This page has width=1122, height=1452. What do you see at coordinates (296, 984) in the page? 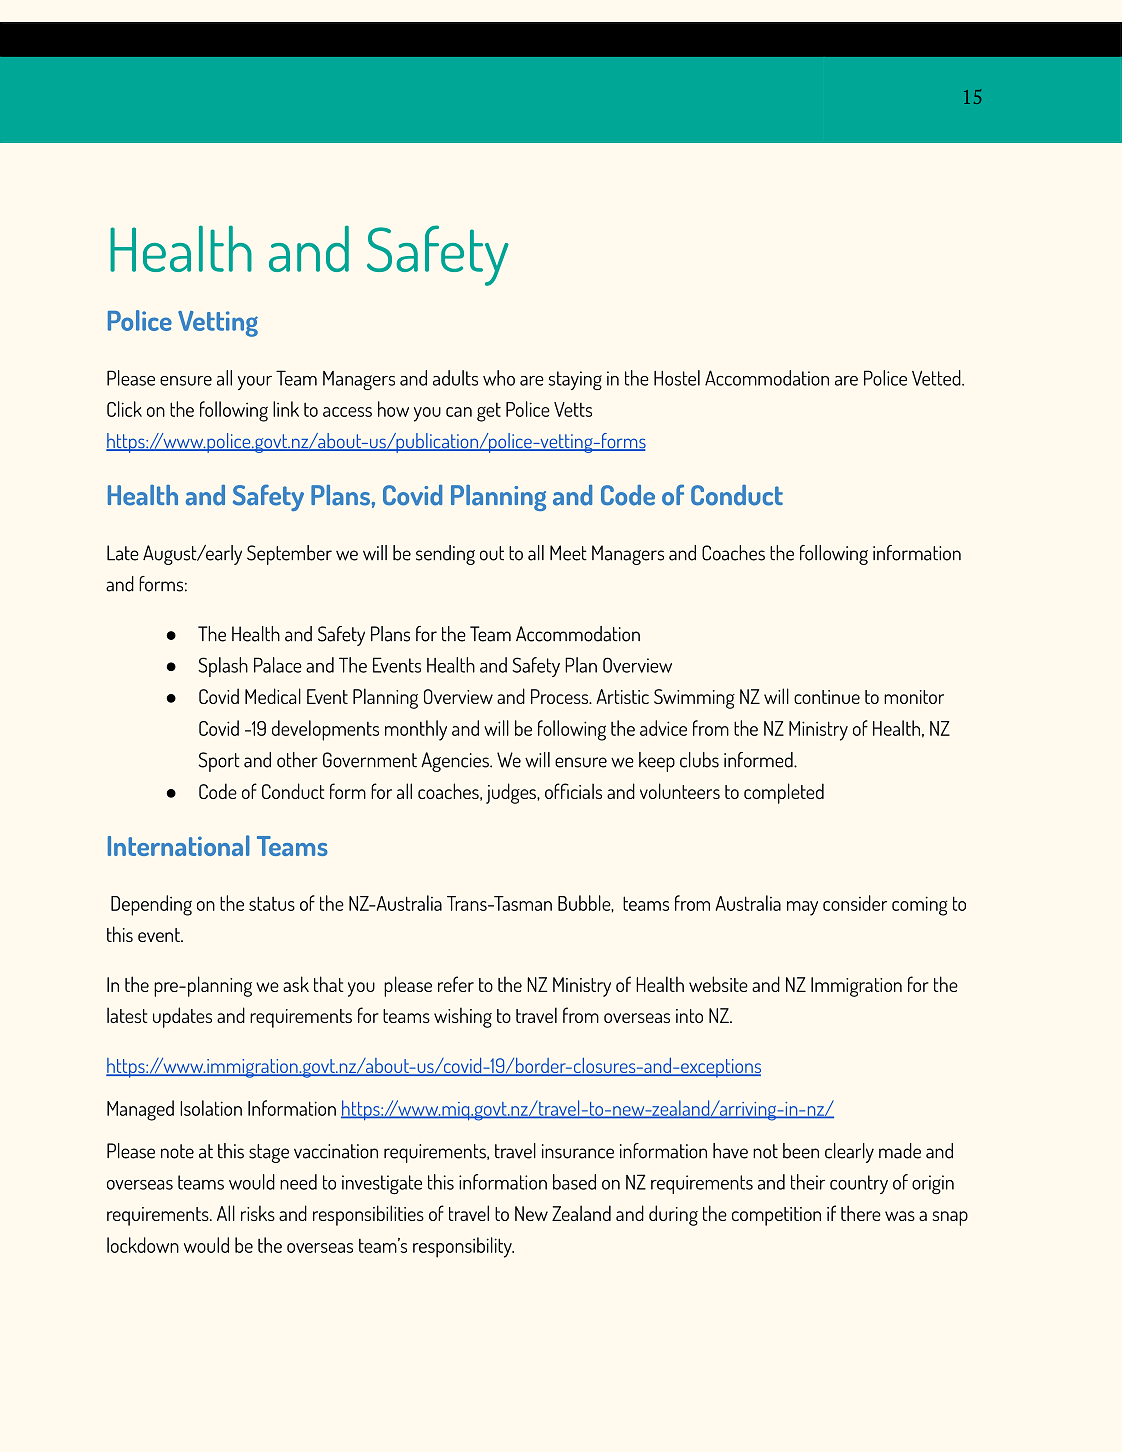
I see `ask` at bounding box center [296, 984].
